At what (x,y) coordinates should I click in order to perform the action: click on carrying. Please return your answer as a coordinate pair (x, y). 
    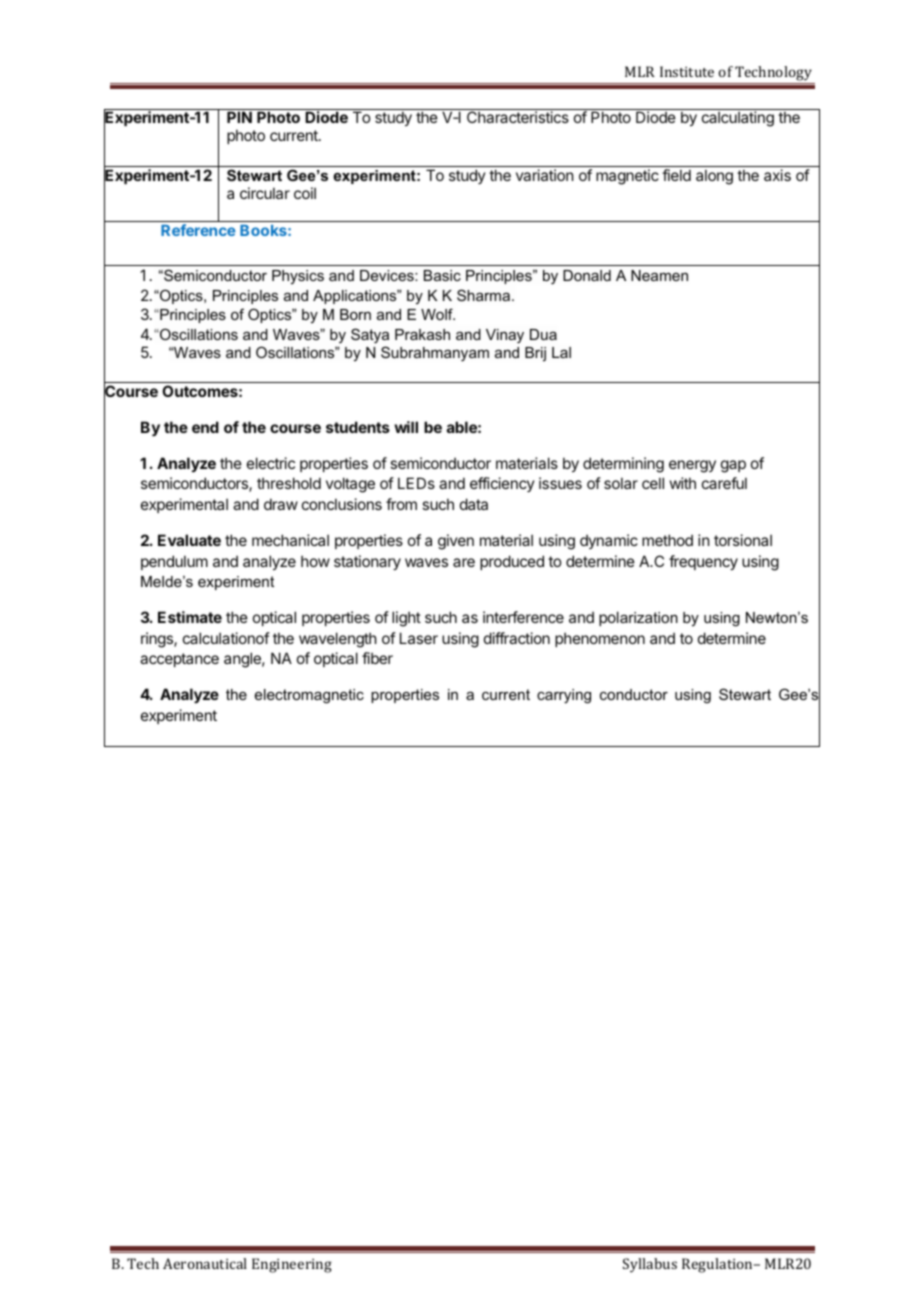
    Looking at the image, I should click on (564, 696).
